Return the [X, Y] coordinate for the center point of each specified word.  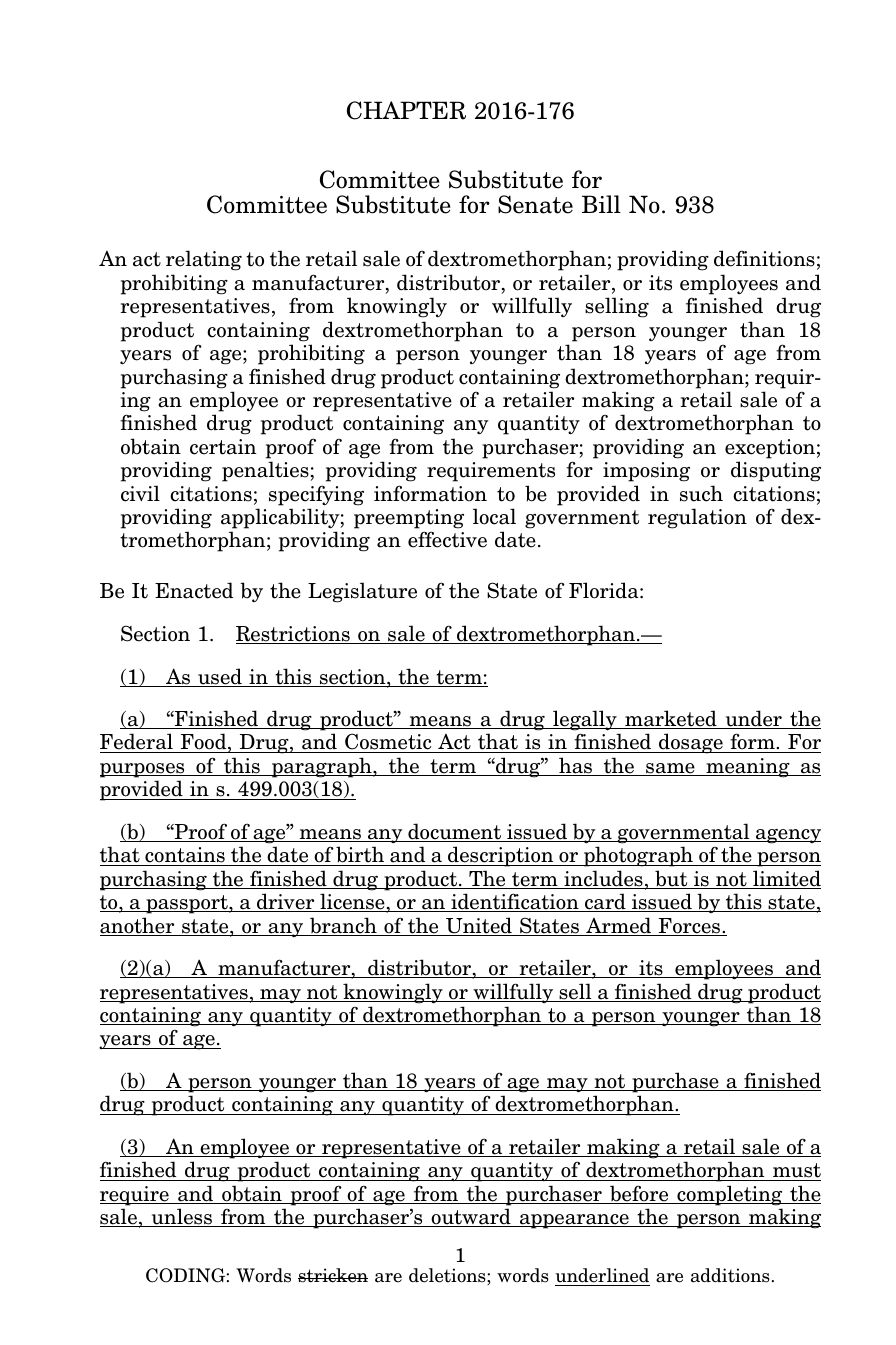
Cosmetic [388, 743]
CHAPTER [406, 110]
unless [181, 1217]
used [220, 677]
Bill [601, 204]
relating [204, 260]
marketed [671, 719]
